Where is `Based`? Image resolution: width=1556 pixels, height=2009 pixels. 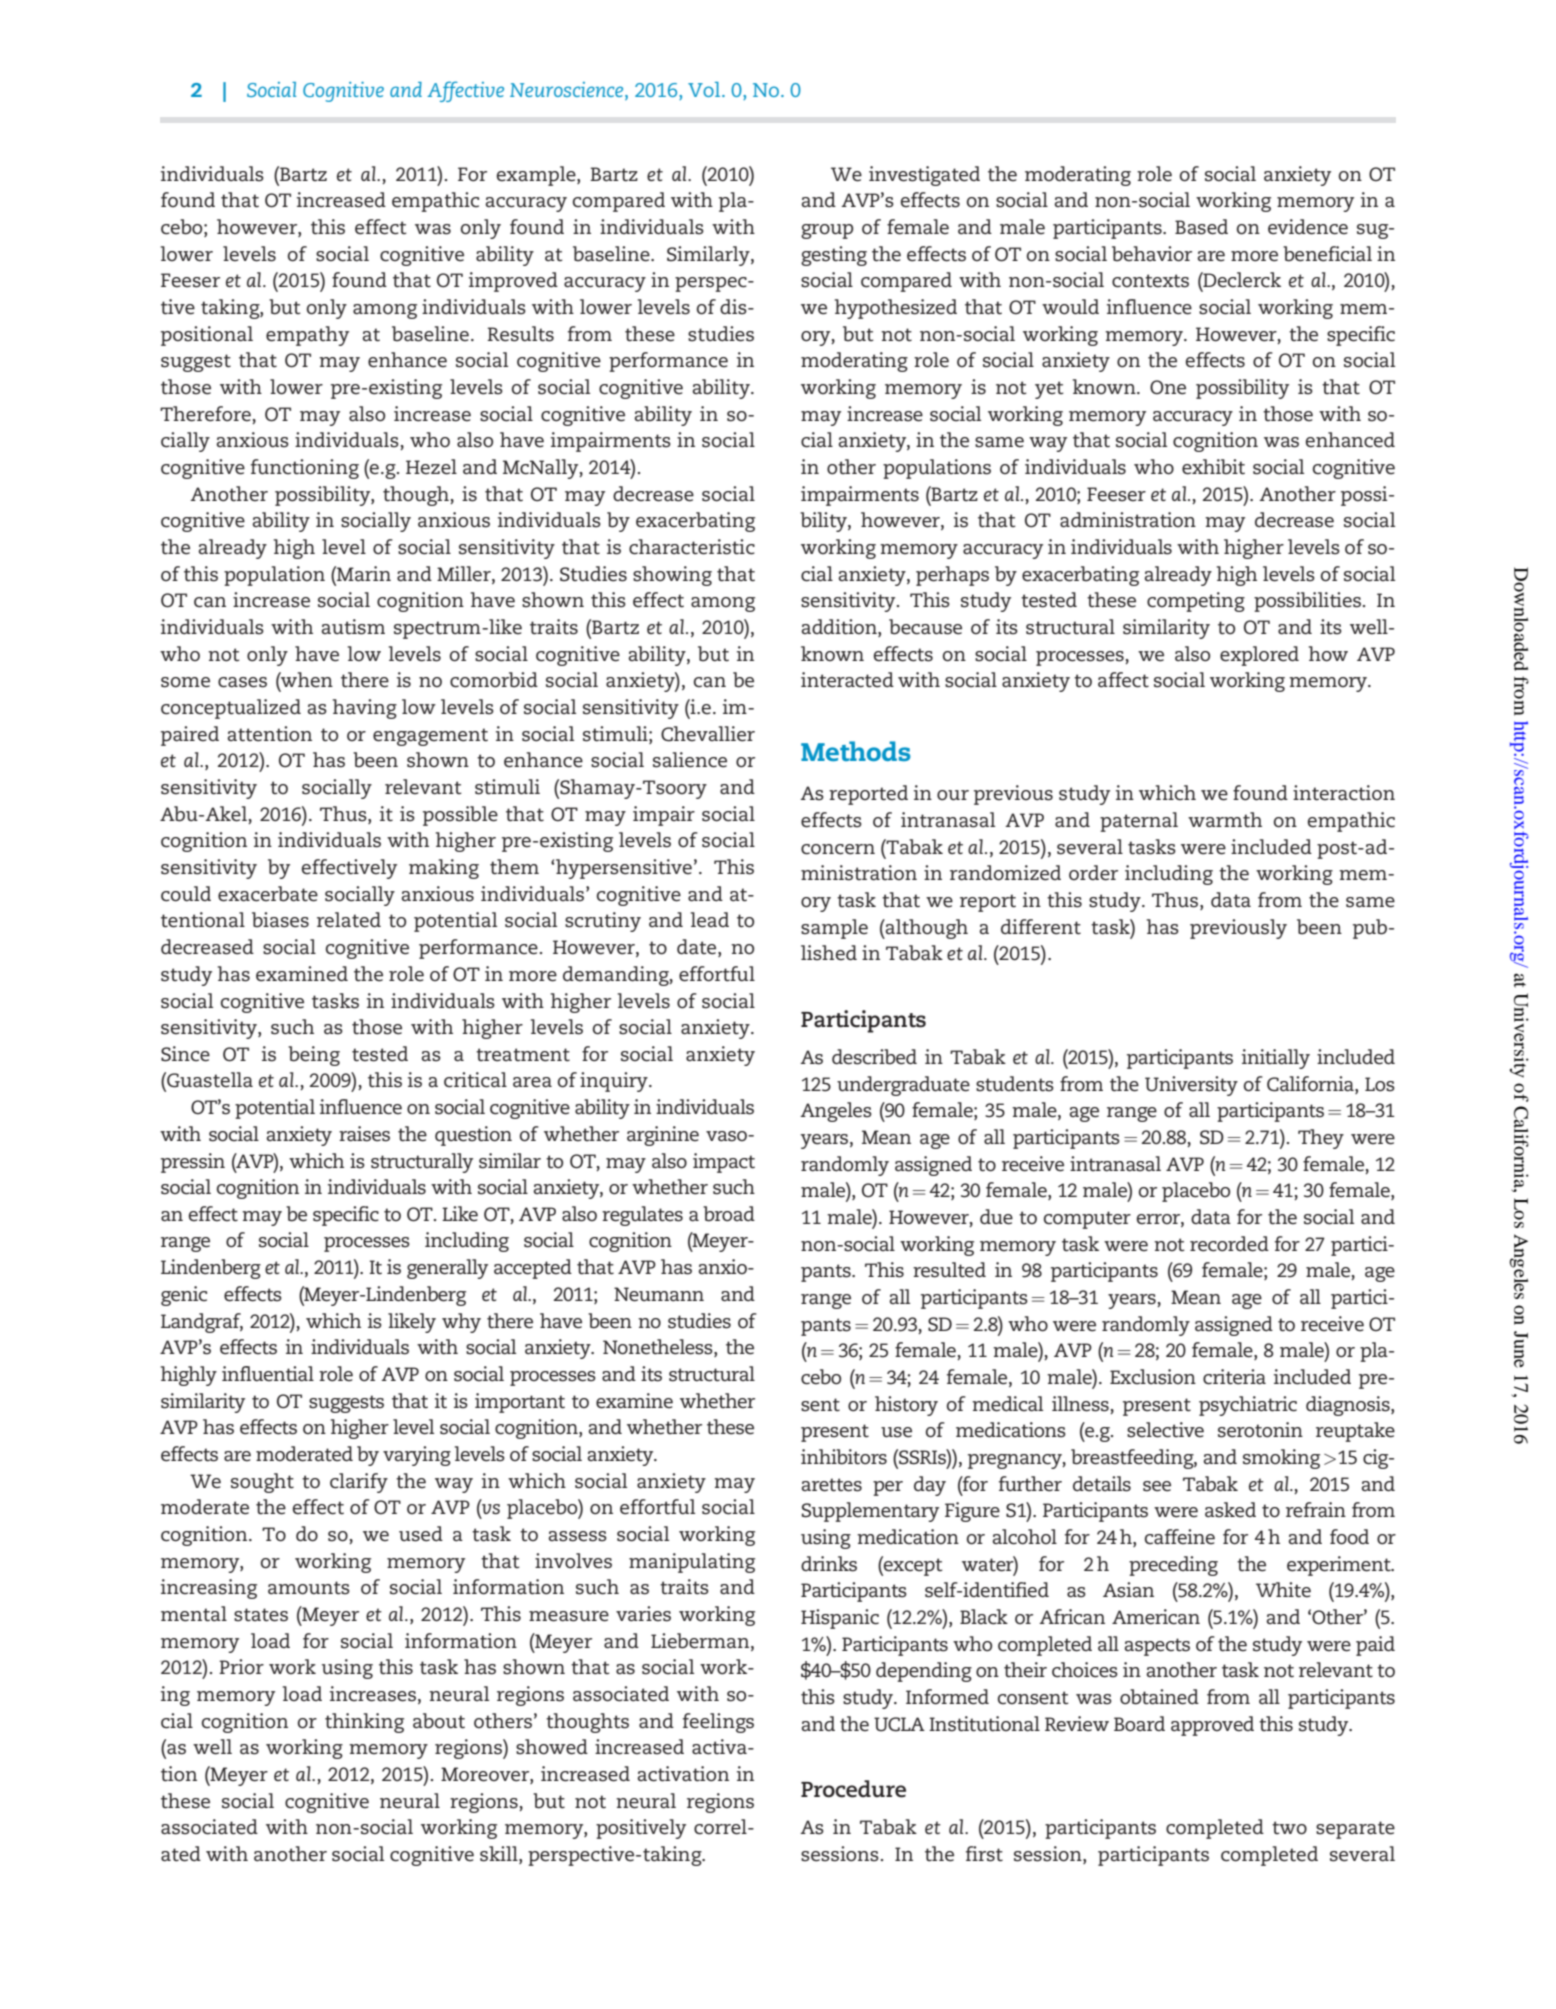
Based is located at coordinates (1201, 227).
